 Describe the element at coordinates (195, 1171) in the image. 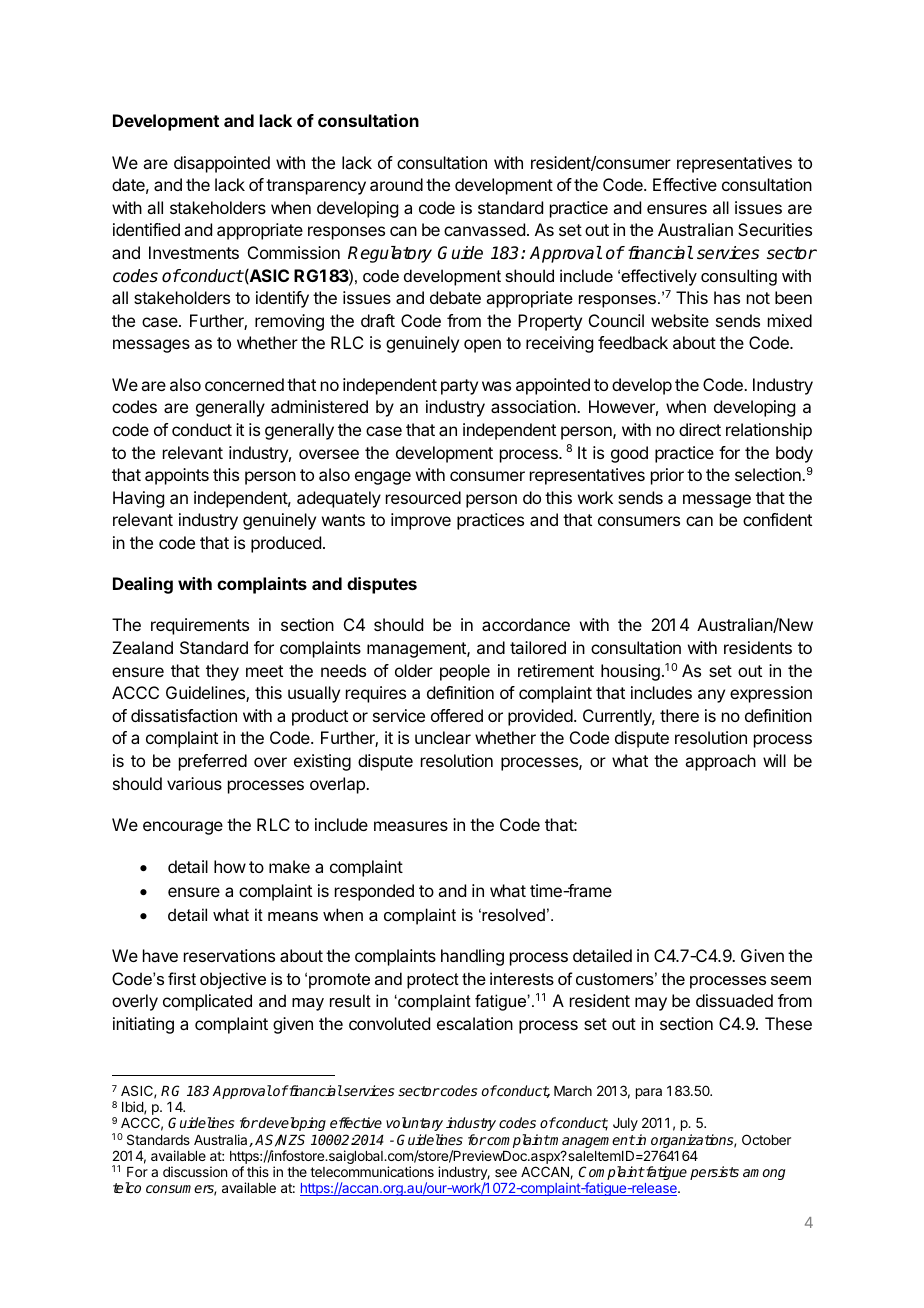

I see `discussion` at that location.
